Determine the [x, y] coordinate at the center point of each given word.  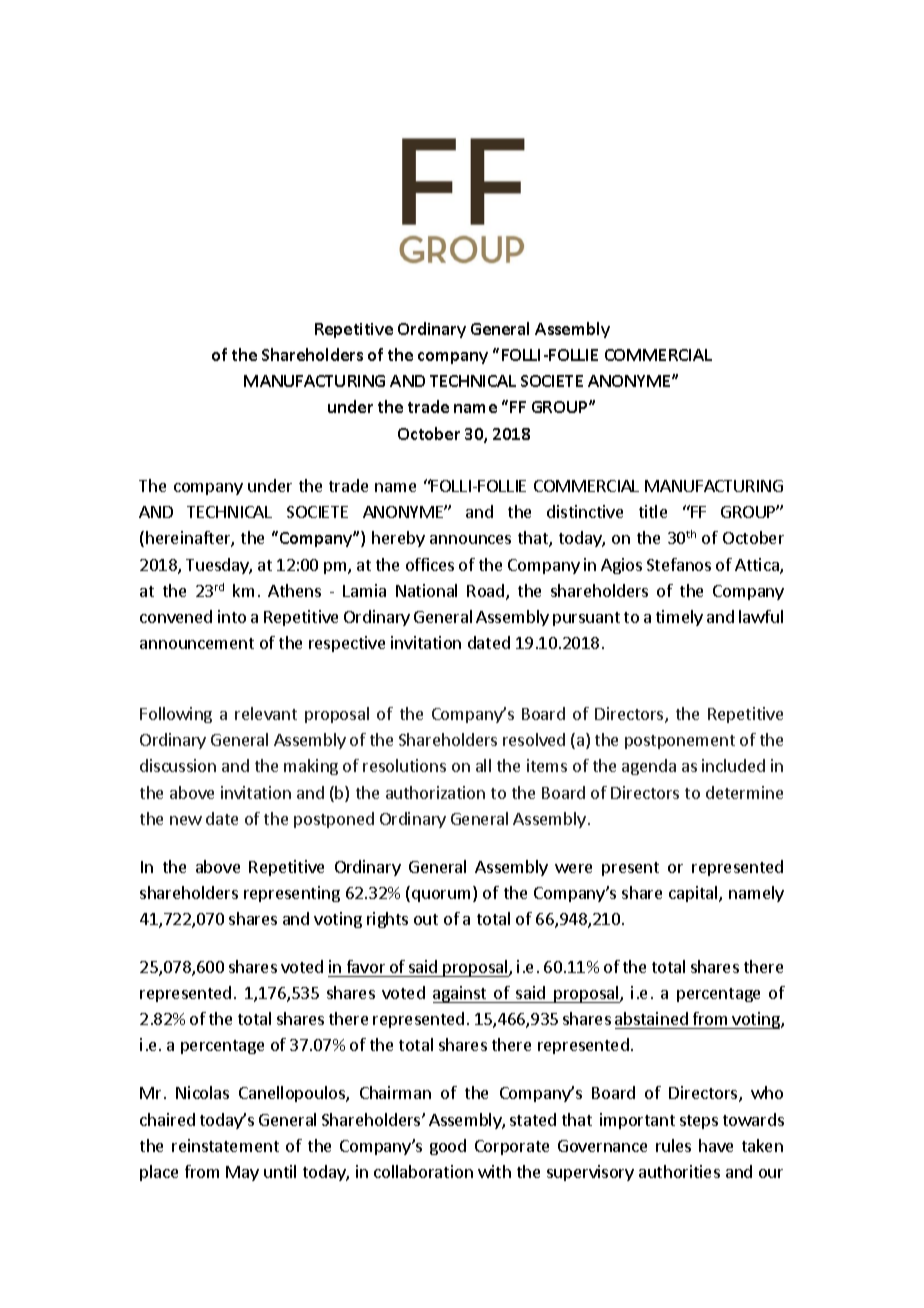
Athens [294, 590]
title [653, 511]
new [186, 820]
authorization [435, 792]
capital [694, 894]
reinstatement [225, 1145]
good [448, 1147]
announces [470, 539]
